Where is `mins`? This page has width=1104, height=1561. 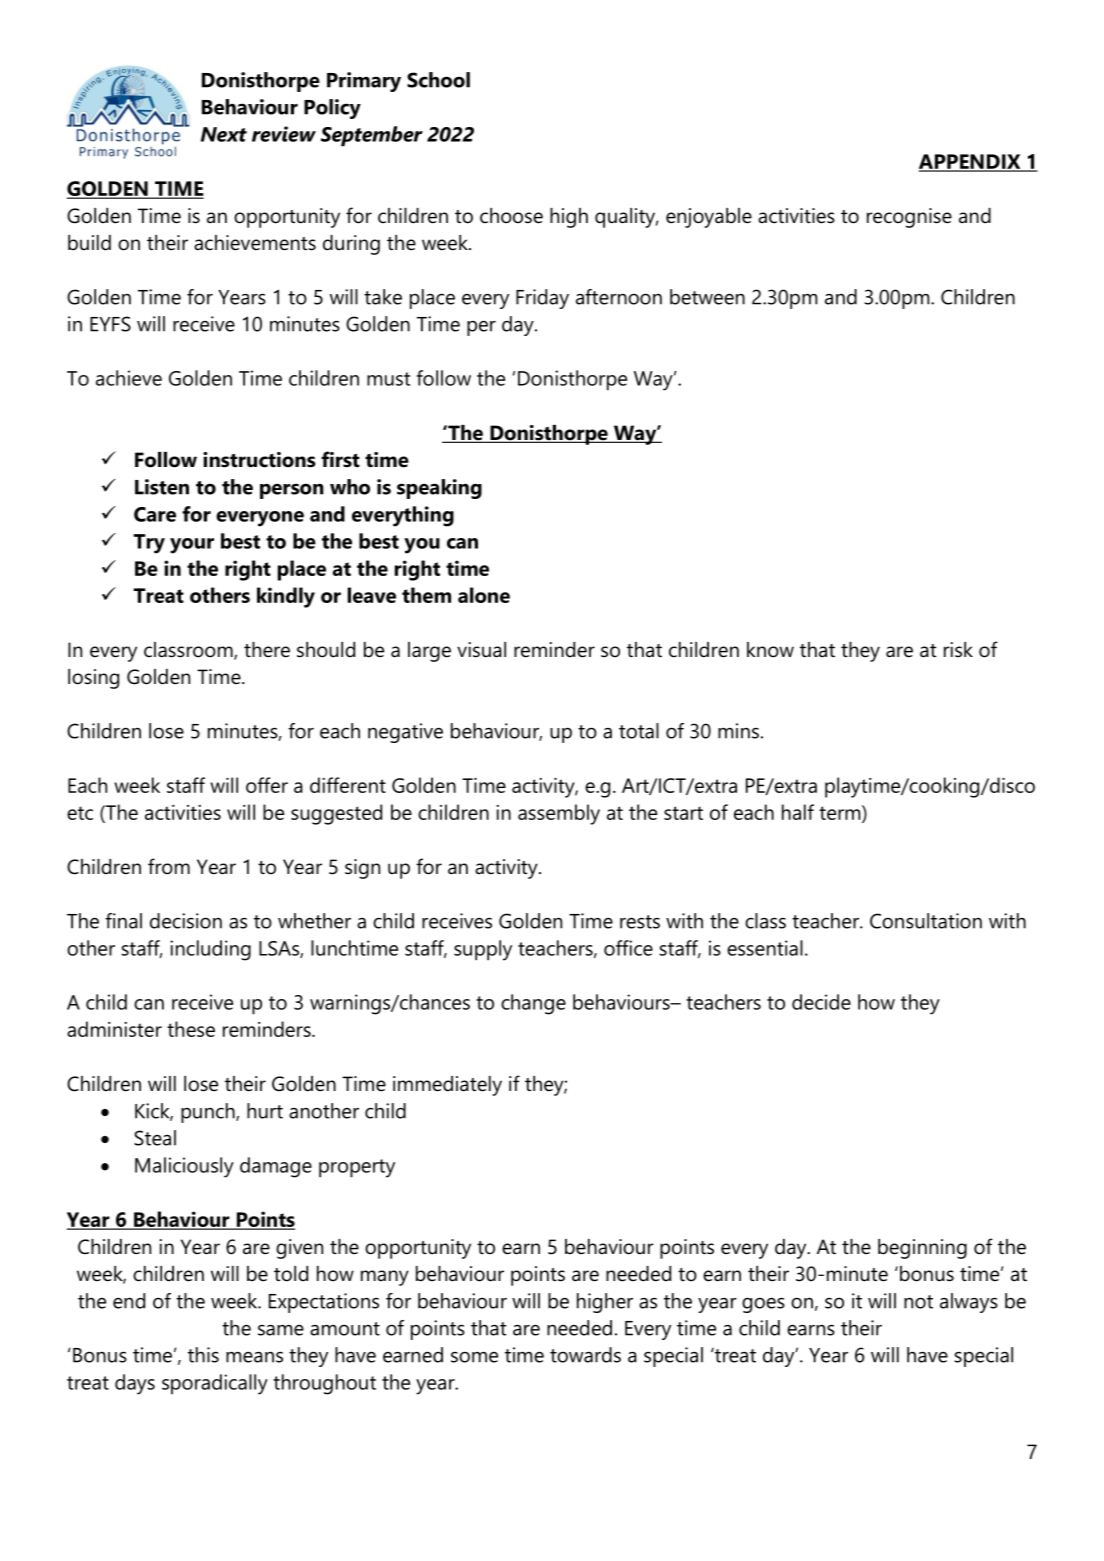 mins is located at coordinates (738, 731).
